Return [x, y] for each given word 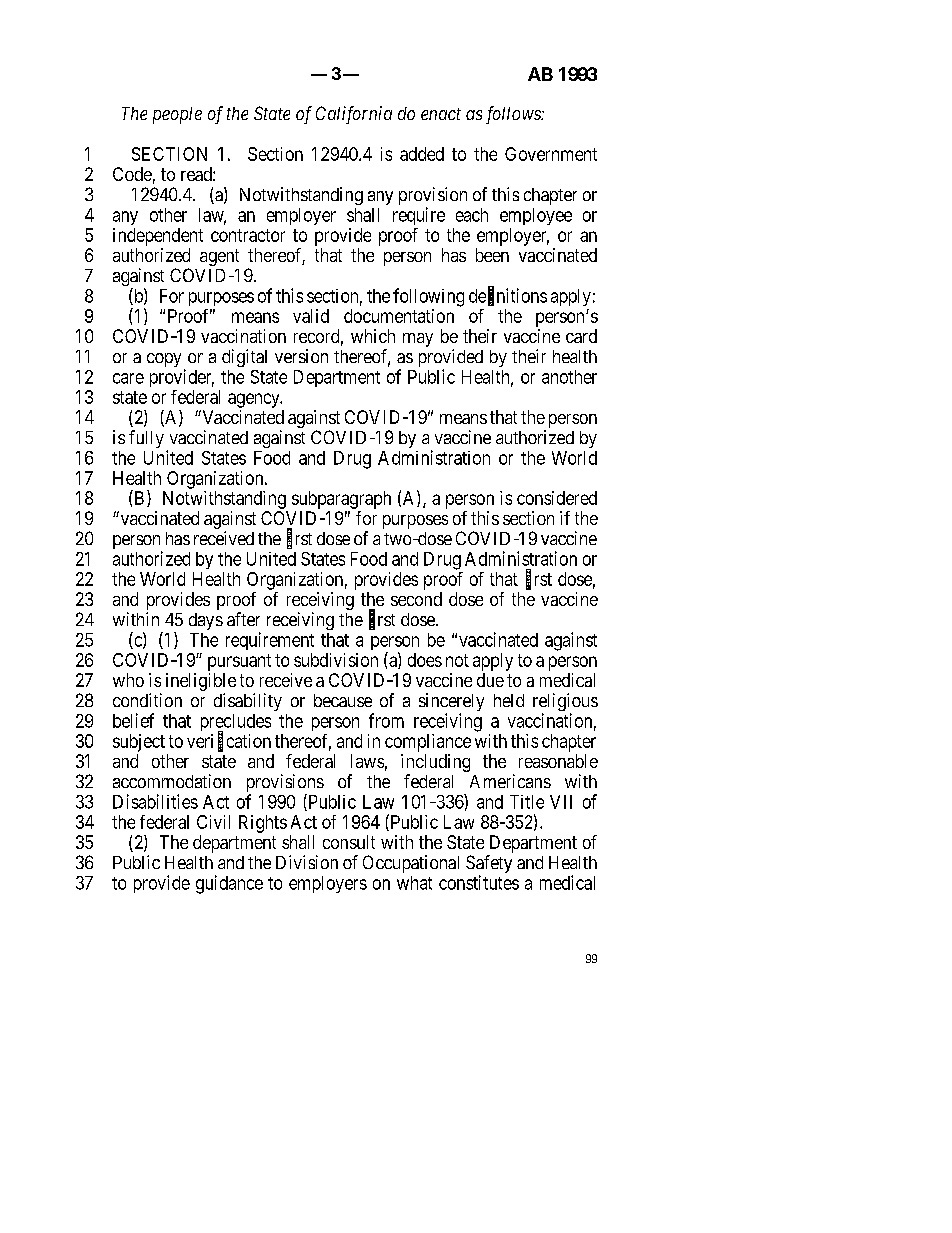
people [177, 115]
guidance [229, 884]
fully [146, 439]
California [354, 115]
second [416, 599]
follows [514, 115]
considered [557, 498]
